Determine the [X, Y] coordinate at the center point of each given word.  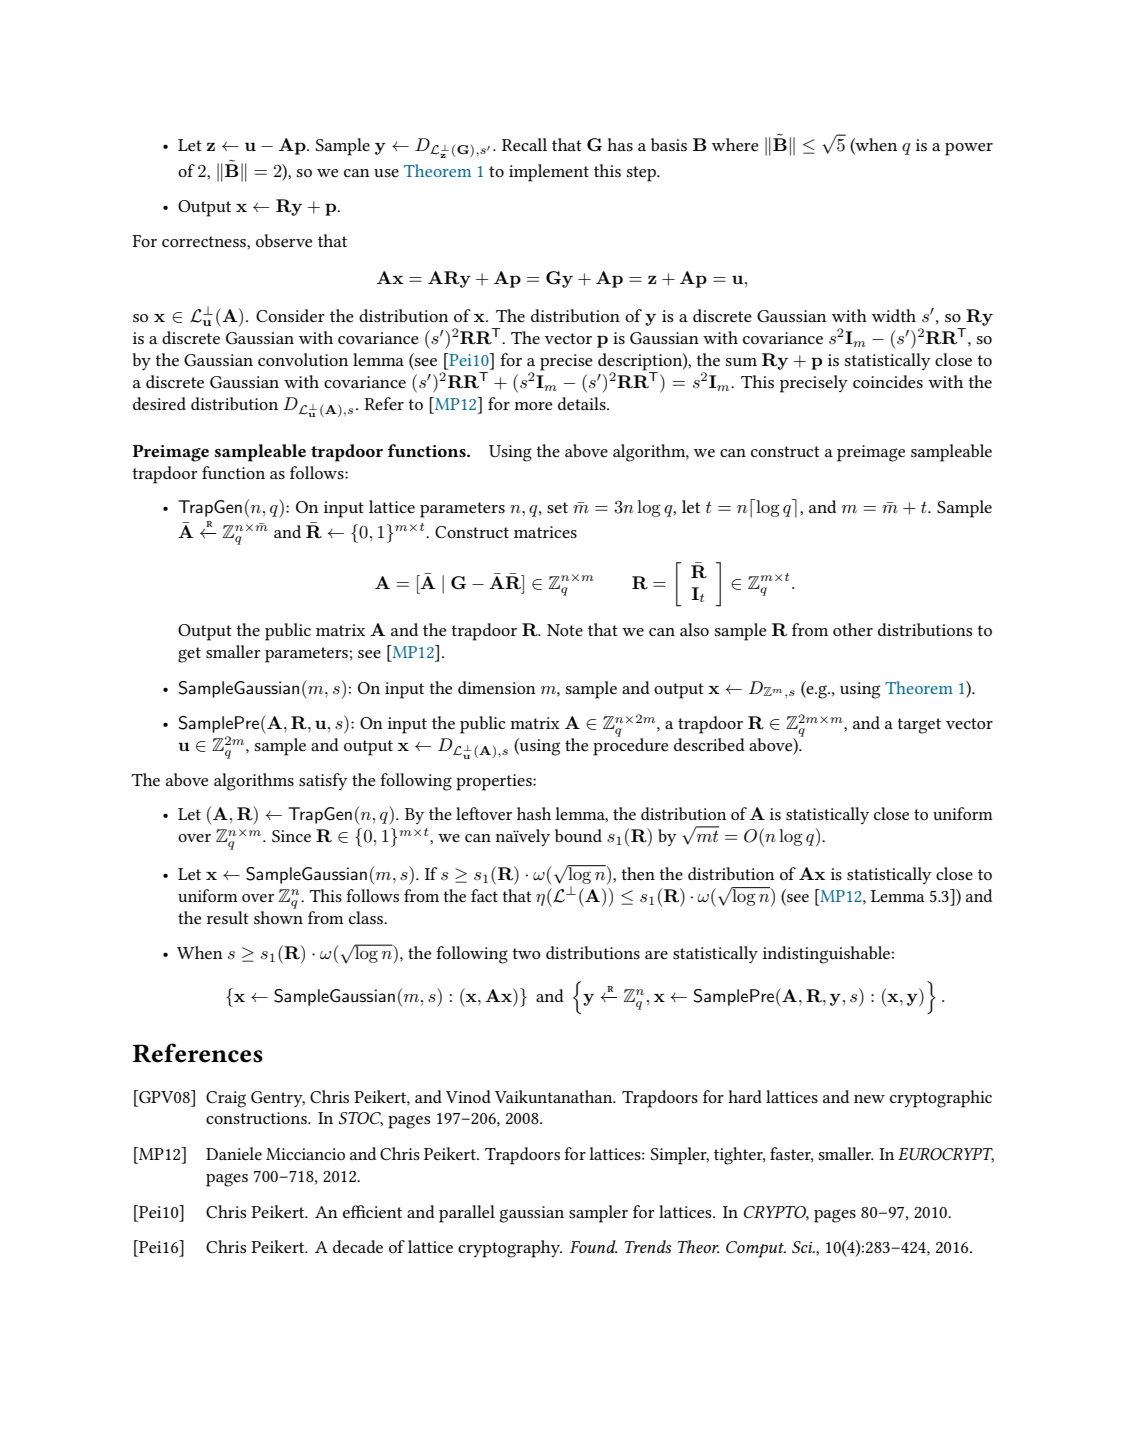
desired [159, 403]
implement [549, 173]
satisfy [323, 781]
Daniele [234, 1153]
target [919, 726]
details [583, 403]
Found [593, 1246]
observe [284, 240]
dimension [497, 687]
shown [278, 917]
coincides [888, 381]
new [869, 1099]
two [527, 953]
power [969, 149]
